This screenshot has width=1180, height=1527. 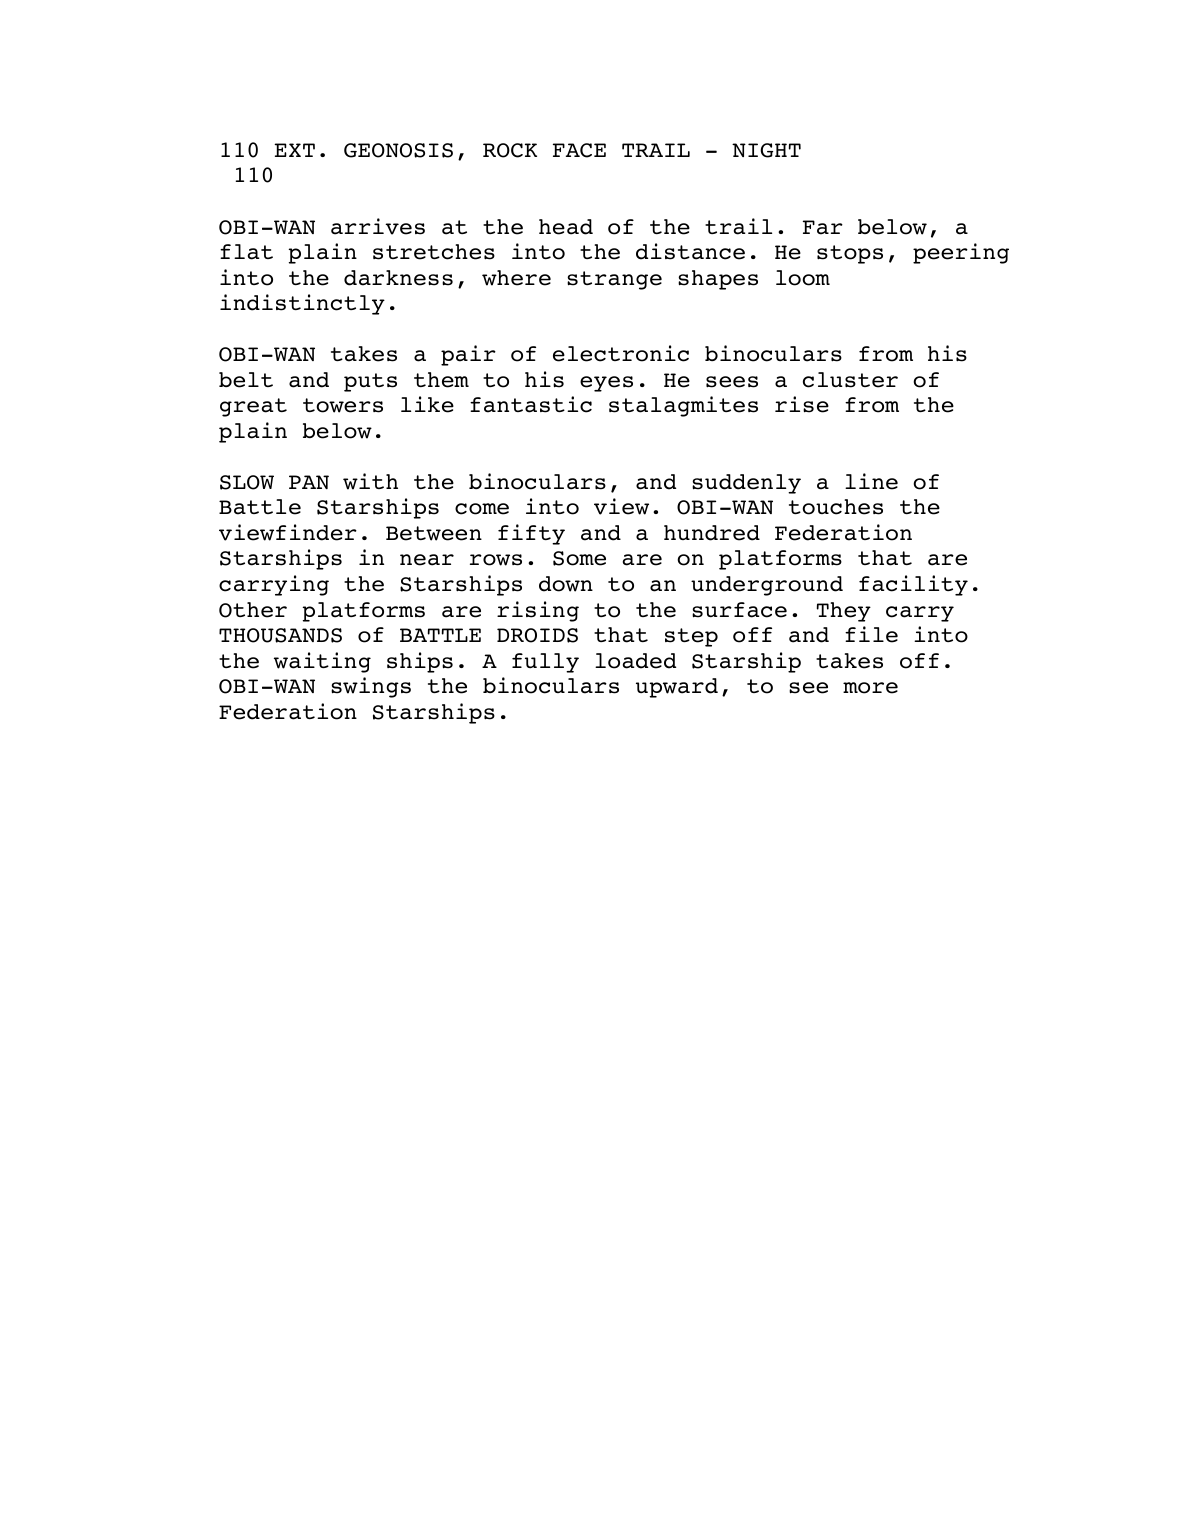 I want to click on loom, so click(x=803, y=278).
